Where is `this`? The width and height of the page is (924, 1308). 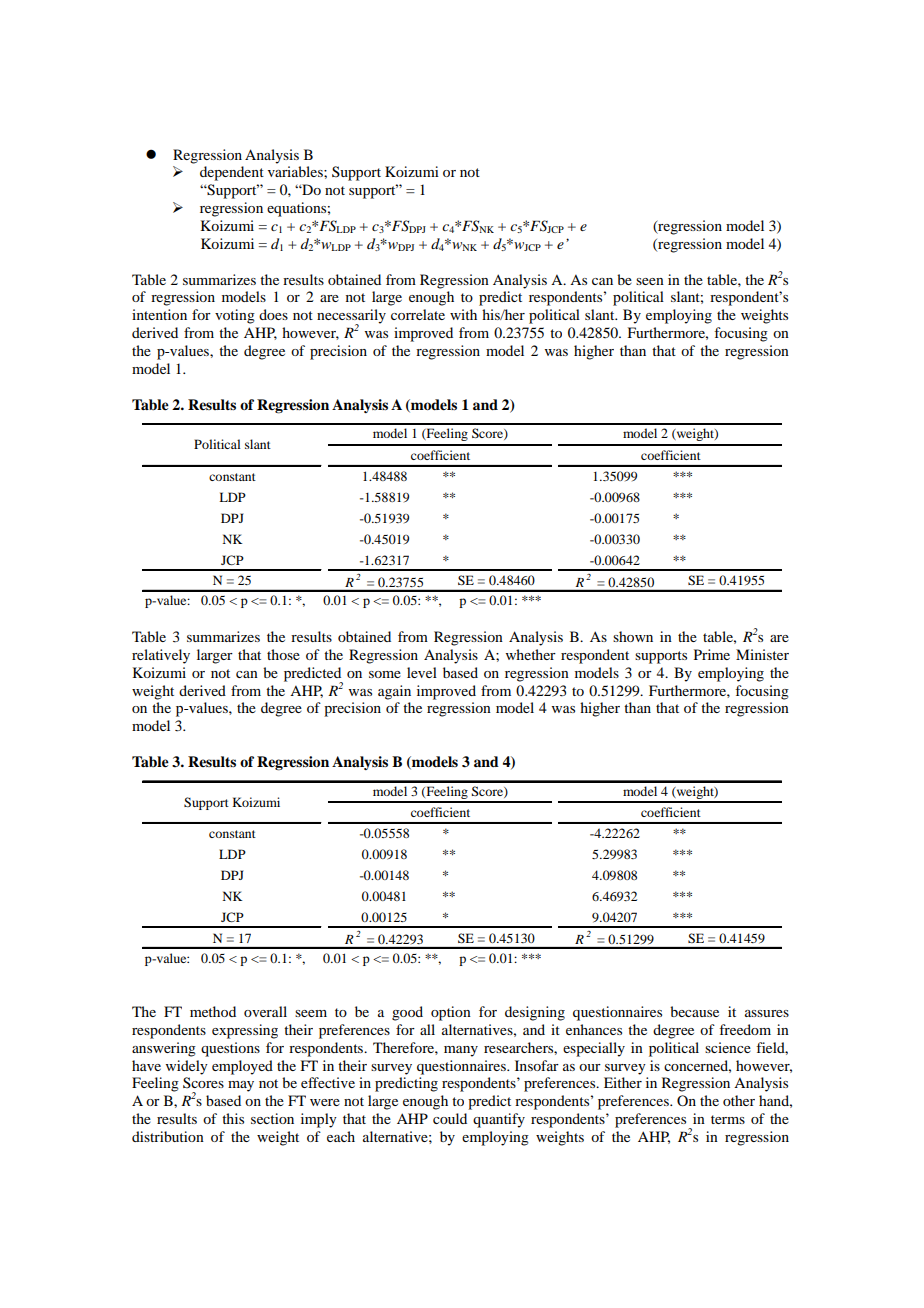 this is located at coordinates (233, 1118).
